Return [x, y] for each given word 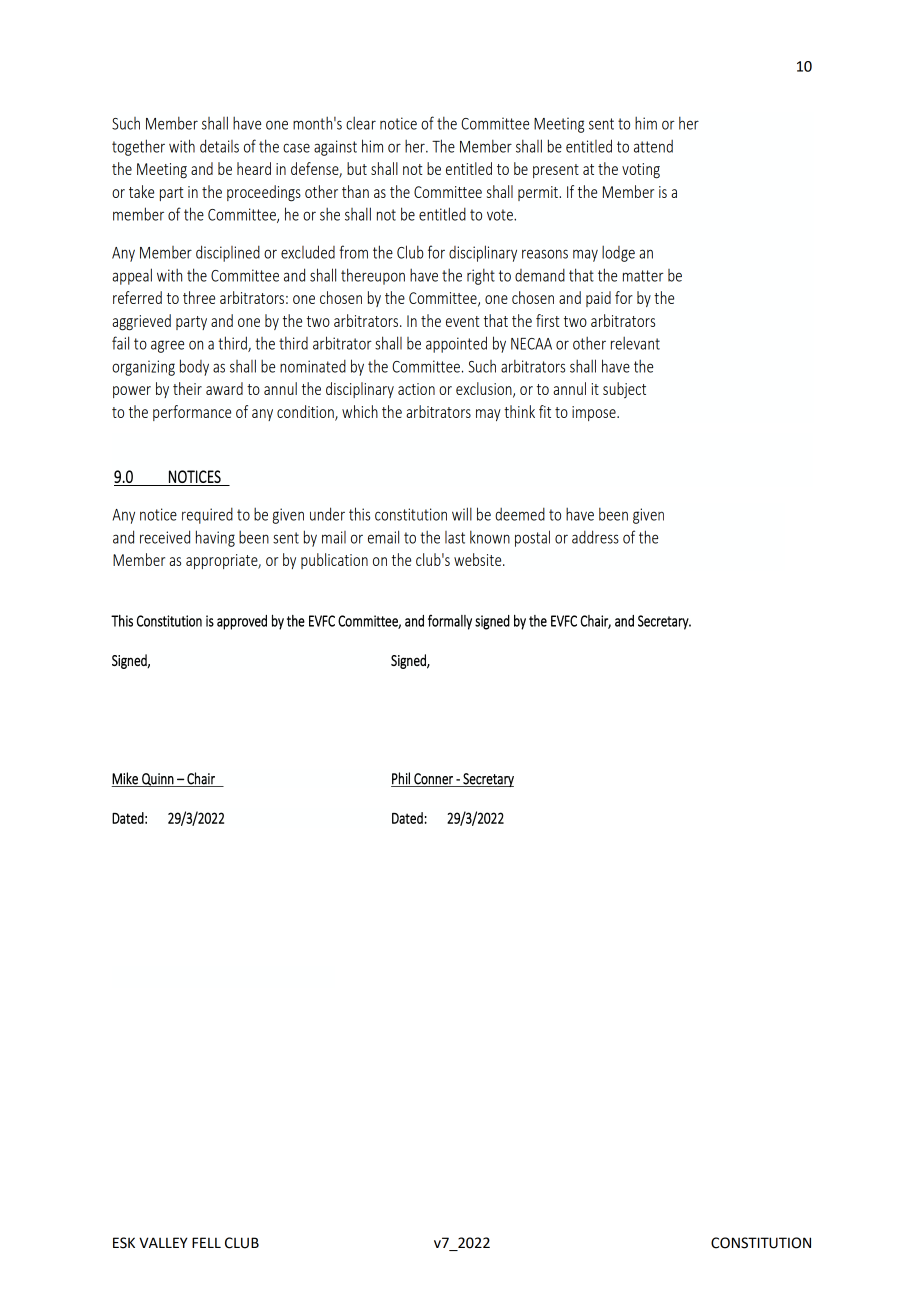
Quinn [158, 780]
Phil [401, 778]
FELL [206, 1242]
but [357, 168]
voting [641, 171]
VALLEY [163, 1242]
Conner [433, 780]
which [360, 411]
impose [595, 413]
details [219, 146]
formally [450, 622]
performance [192, 413]
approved [242, 622]
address [595, 537]
